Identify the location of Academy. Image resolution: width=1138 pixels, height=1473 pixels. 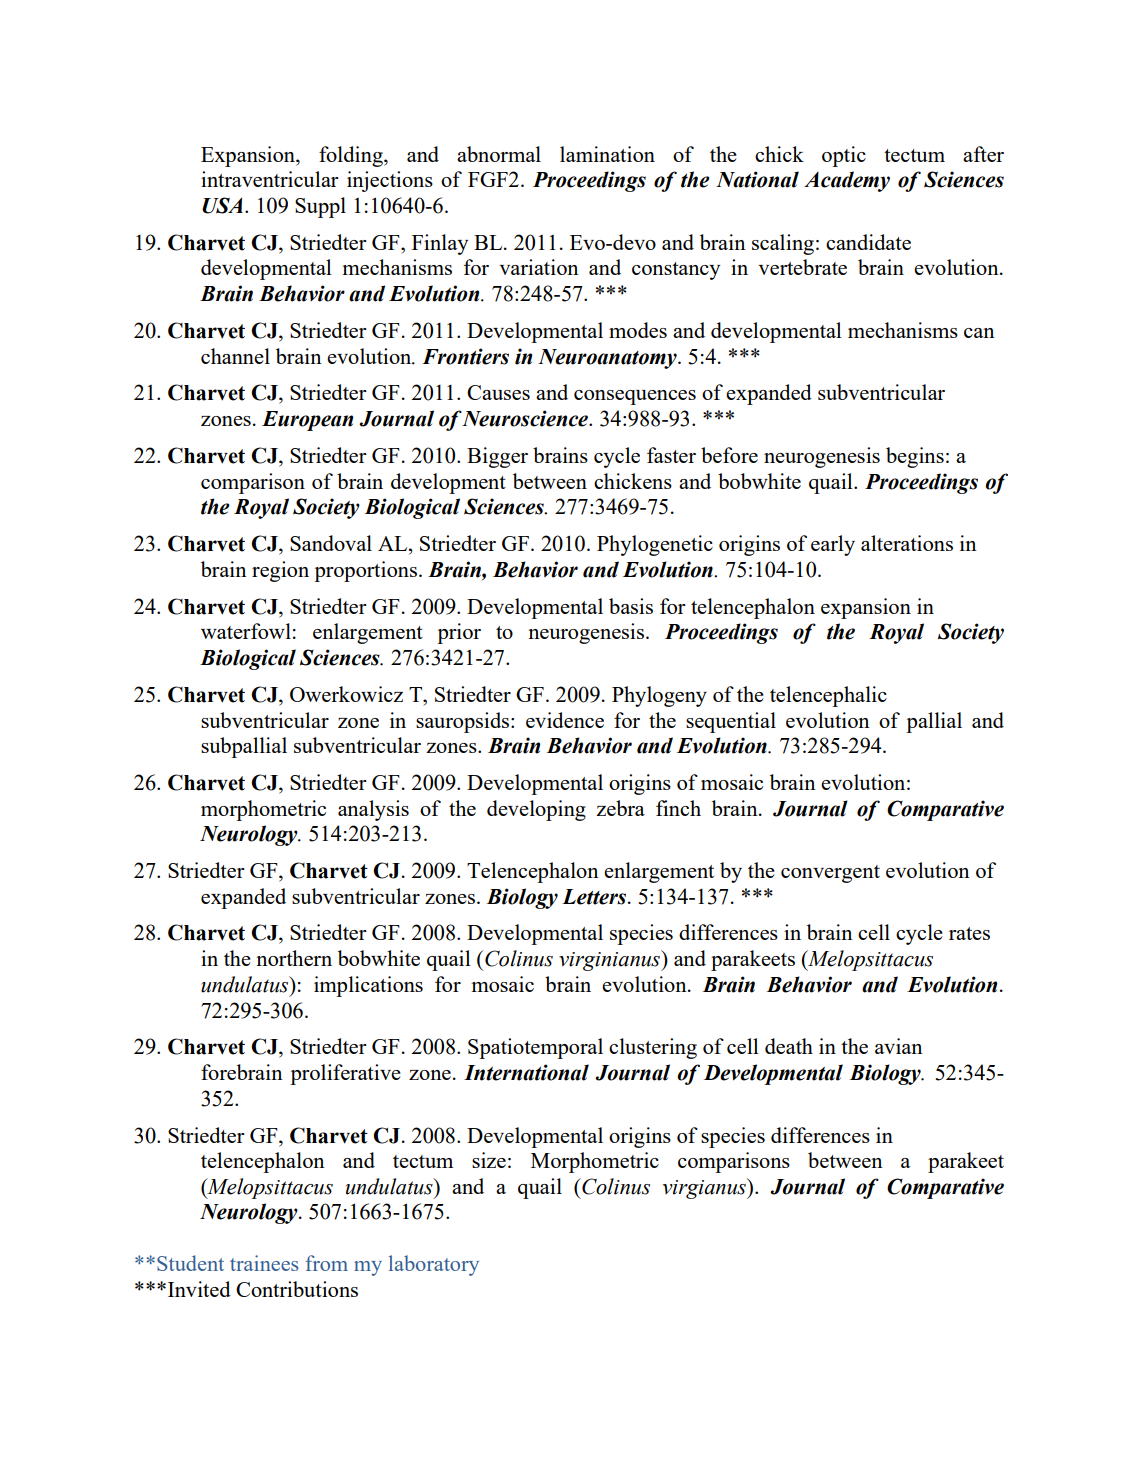
(847, 181).
